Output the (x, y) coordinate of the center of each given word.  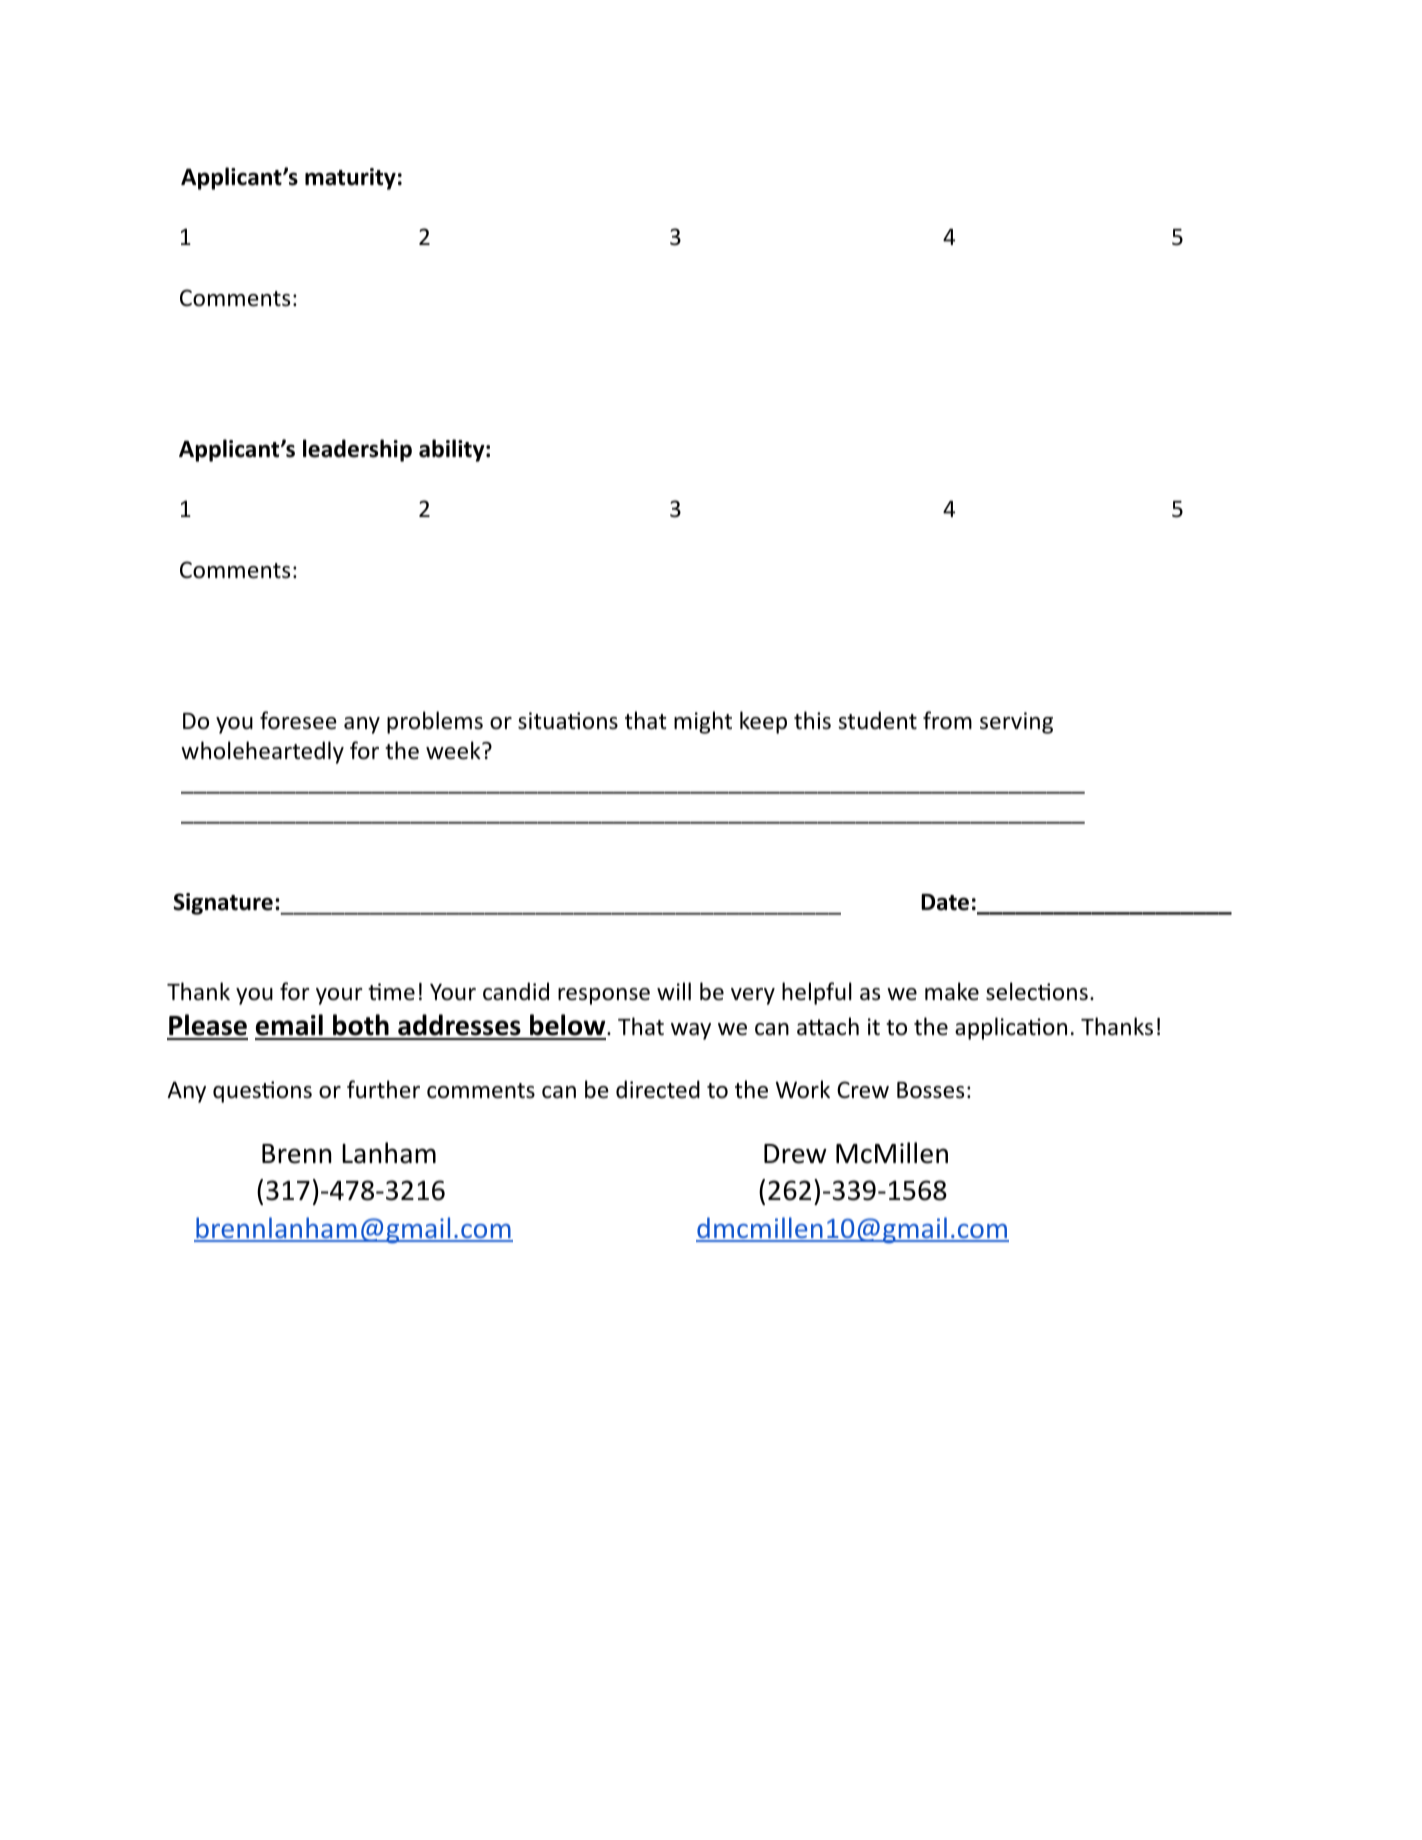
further (383, 1089)
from (947, 720)
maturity (350, 179)
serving (1016, 723)
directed (658, 1089)
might (703, 722)
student (877, 720)
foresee (298, 720)
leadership (357, 450)
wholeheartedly (262, 752)
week (454, 750)
